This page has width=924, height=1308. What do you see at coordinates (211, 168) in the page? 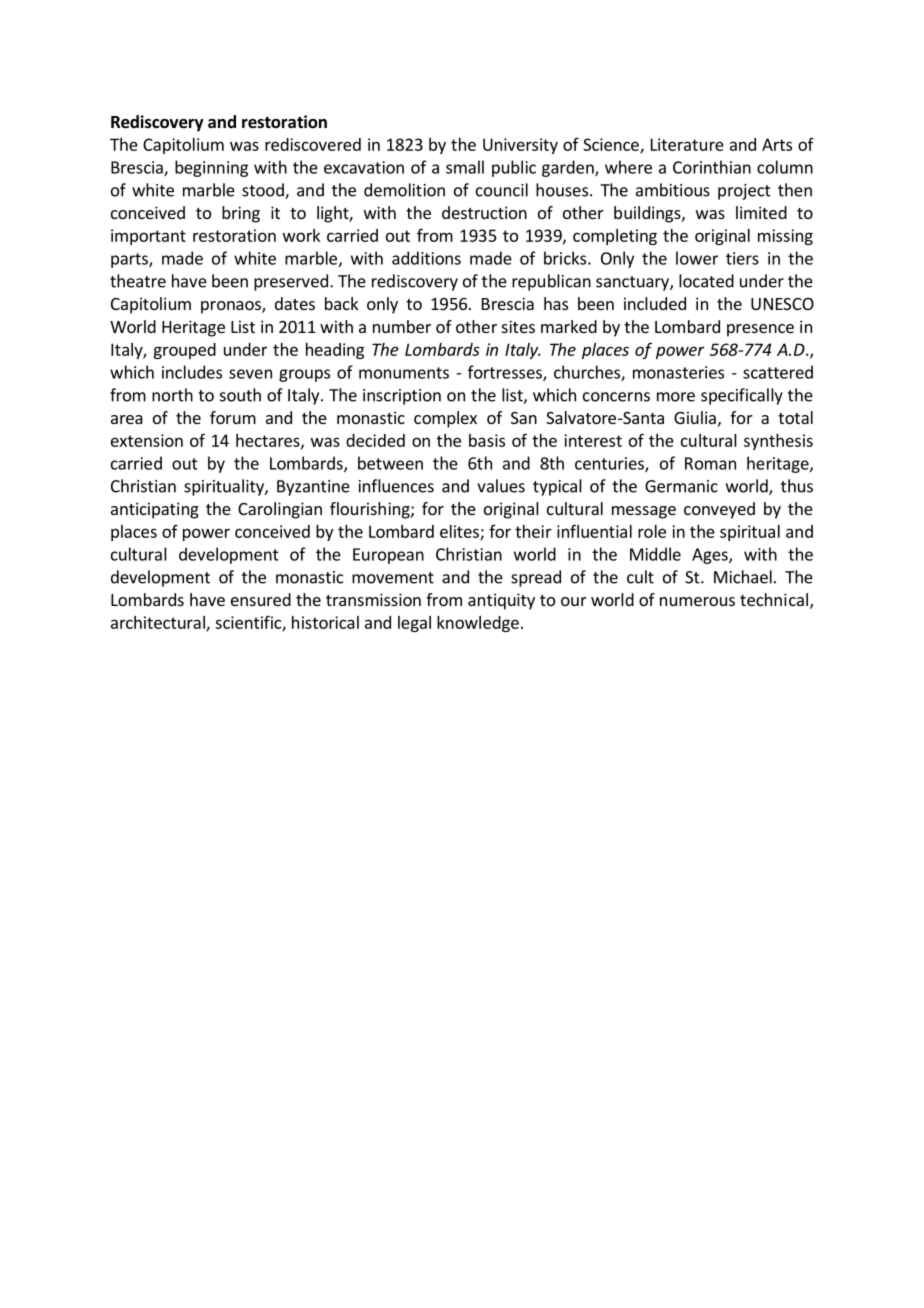
I see `beginning` at bounding box center [211, 168].
